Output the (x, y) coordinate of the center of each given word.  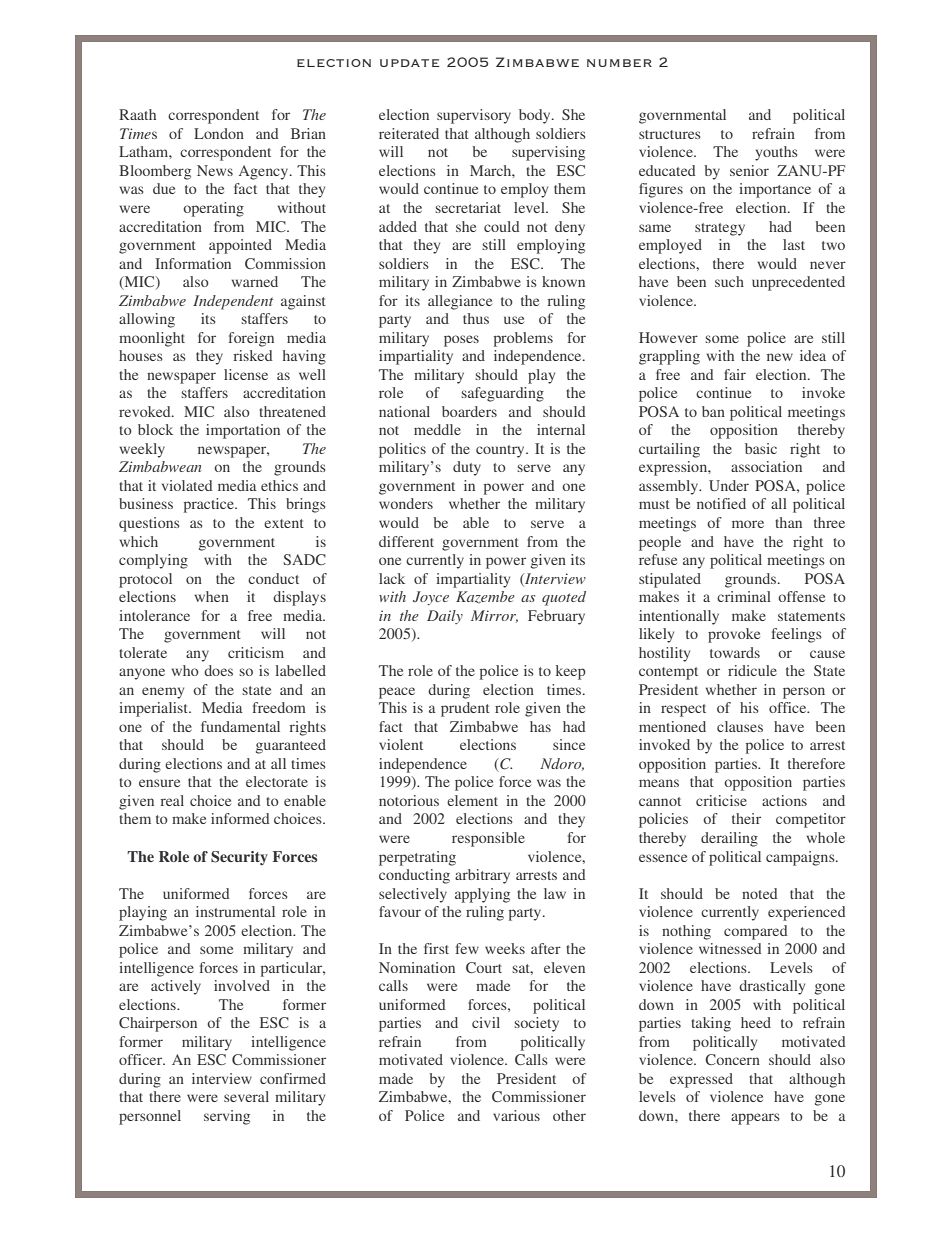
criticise (721, 800)
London (219, 133)
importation (243, 431)
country (501, 451)
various (516, 1115)
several (246, 1096)
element (472, 800)
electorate (277, 781)
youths (776, 153)
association (766, 466)
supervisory (474, 116)
